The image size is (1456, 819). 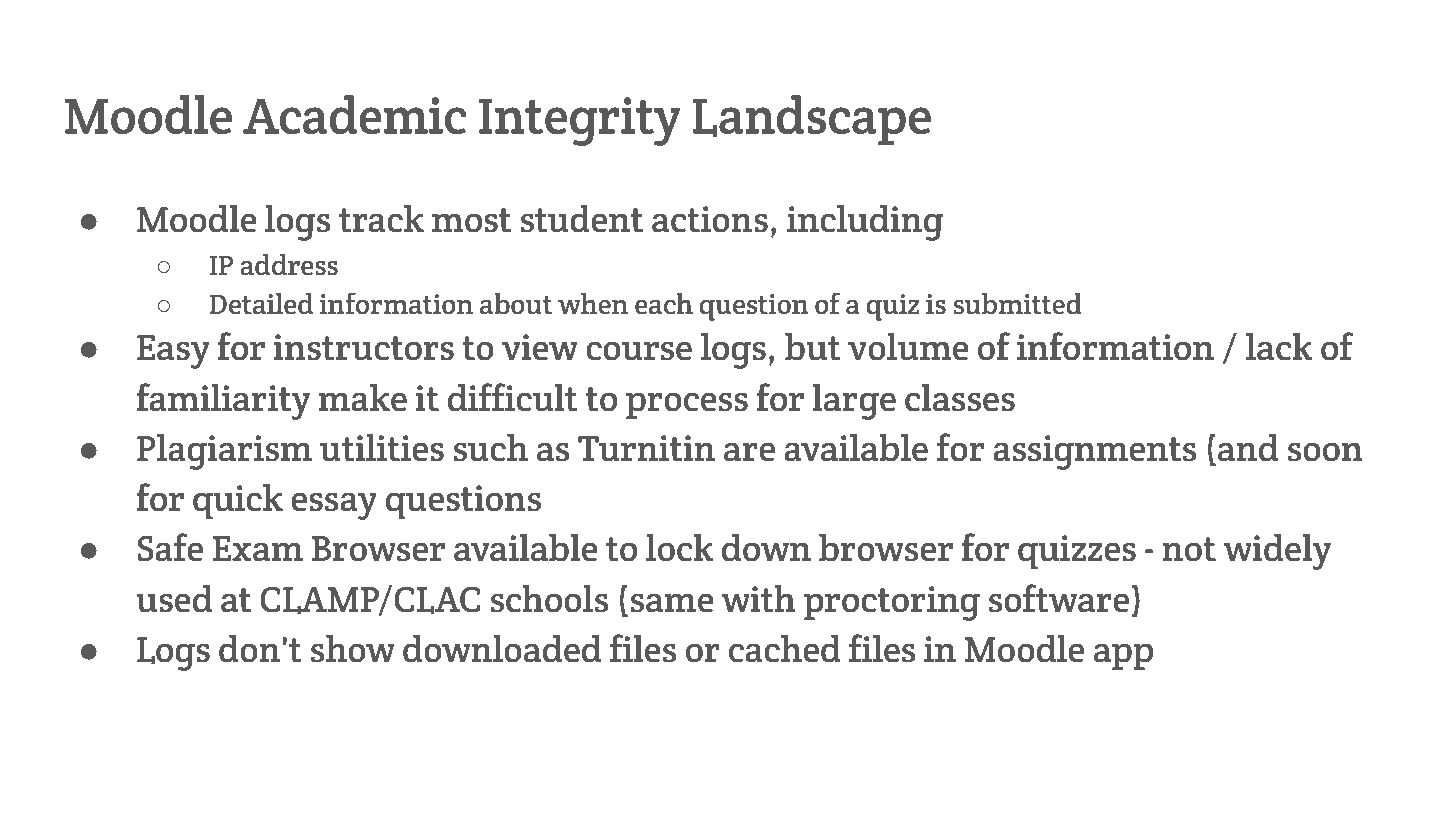 What do you see at coordinates (354, 114) in the document?
I see `Academic` at bounding box center [354, 114].
